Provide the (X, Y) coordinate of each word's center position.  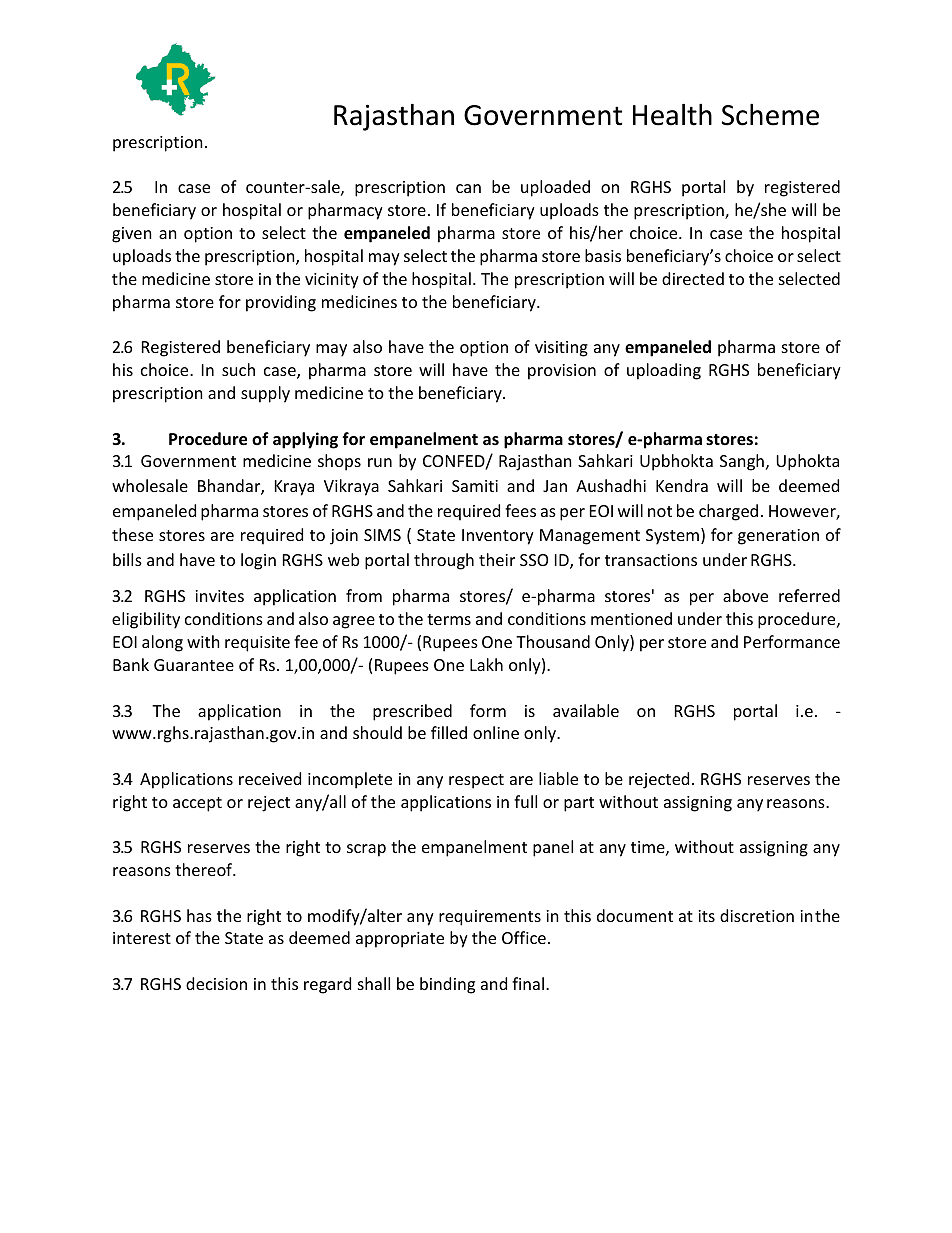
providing (281, 303)
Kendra (682, 485)
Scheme (770, 114)
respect (476, 781)
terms (449, 619)
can (468, 188)
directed (693, 278)
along (162, 643)
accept (197, 804)
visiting (561, 349)
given (132, 235)
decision (216, 983)
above (745, 595)
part (579, 804)
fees (520, 510)
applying (305, 440)
